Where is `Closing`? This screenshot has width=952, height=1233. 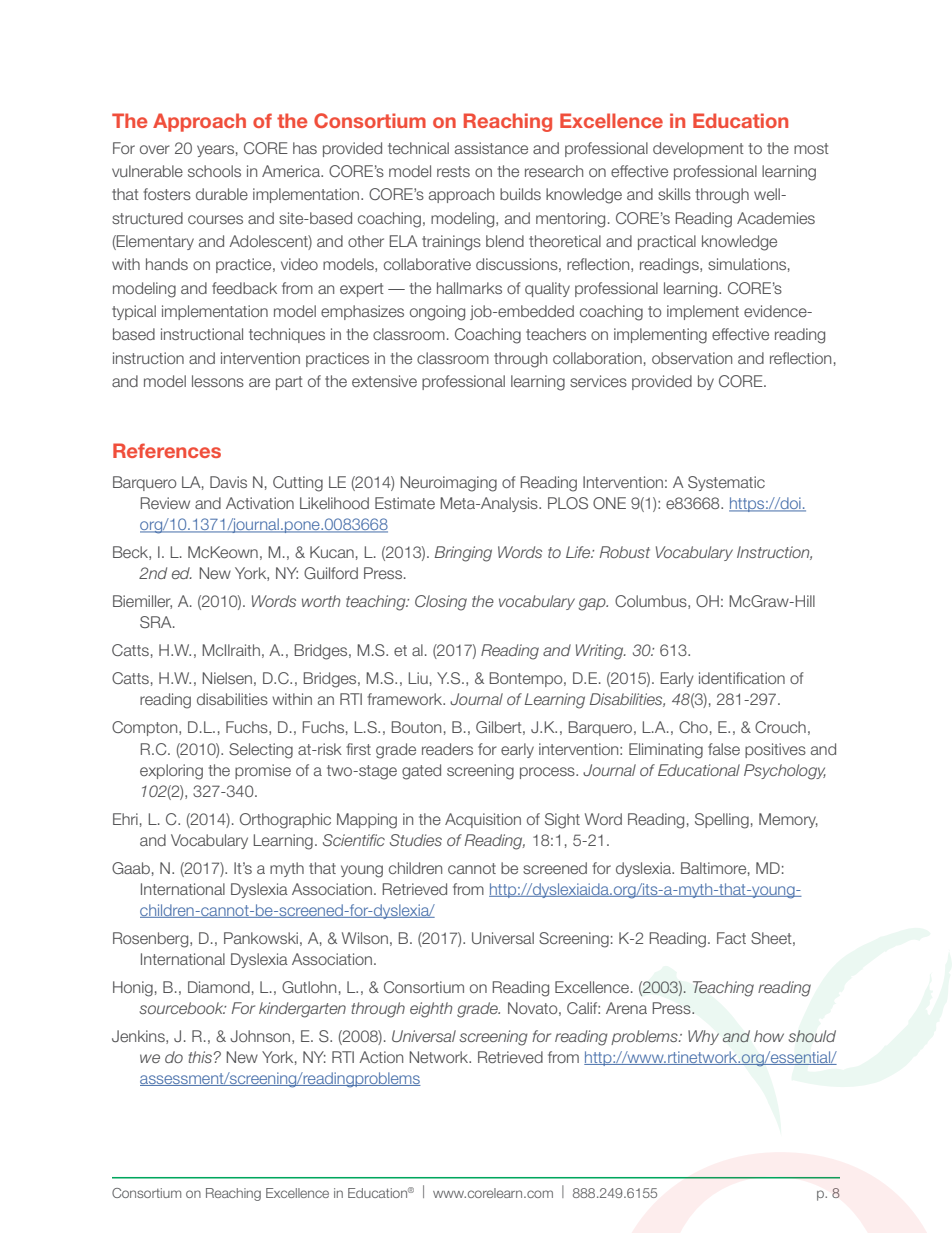
Closing is located at coordinates (441, 603).
